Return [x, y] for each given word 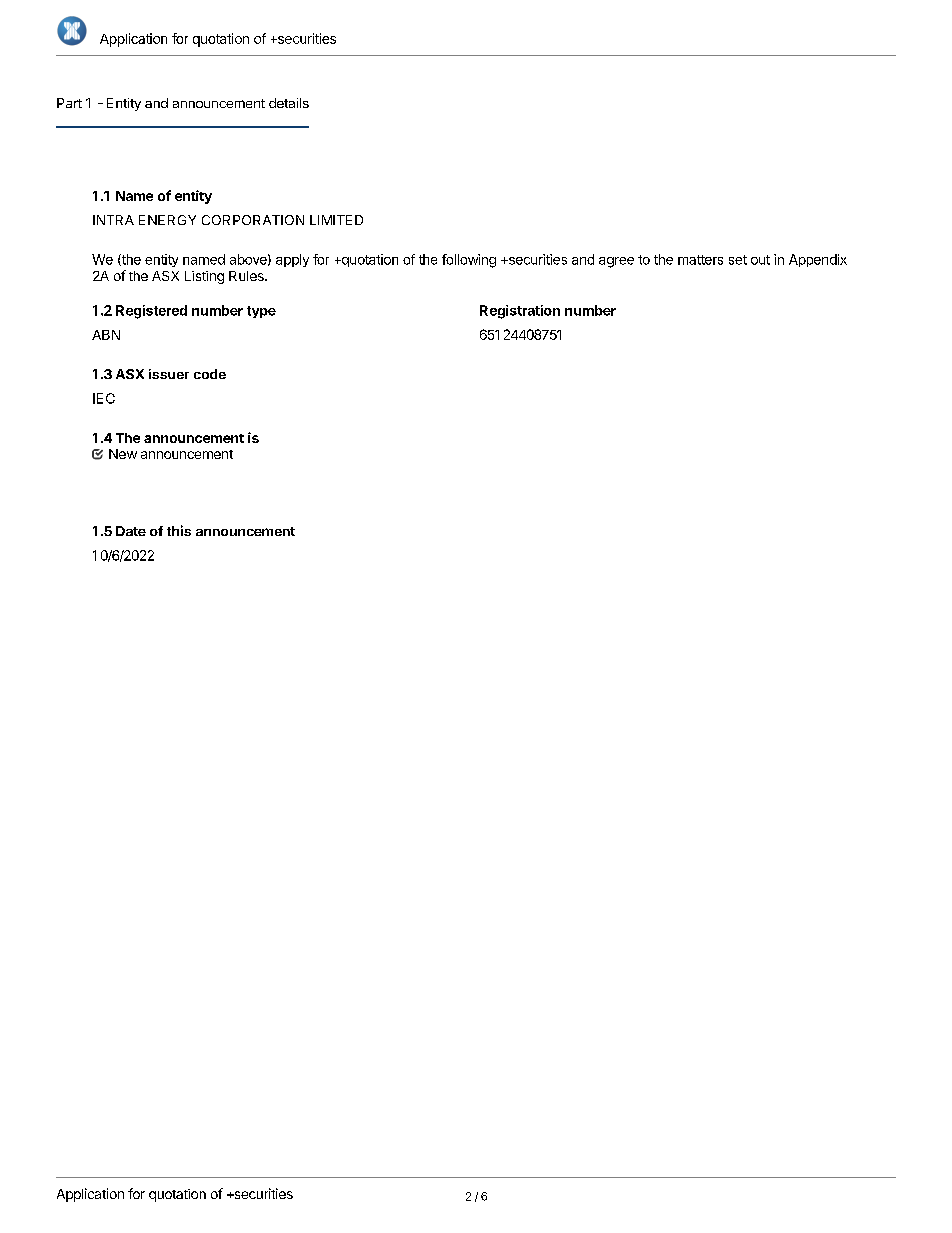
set [738, 260]
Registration [520, 312]
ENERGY [167, 220]
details [289, 103]
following [469, 261]
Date [131, 531]
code [210, 374]
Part [69, 103]
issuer [169, 374]
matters [700, 260]
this [179, 530]
